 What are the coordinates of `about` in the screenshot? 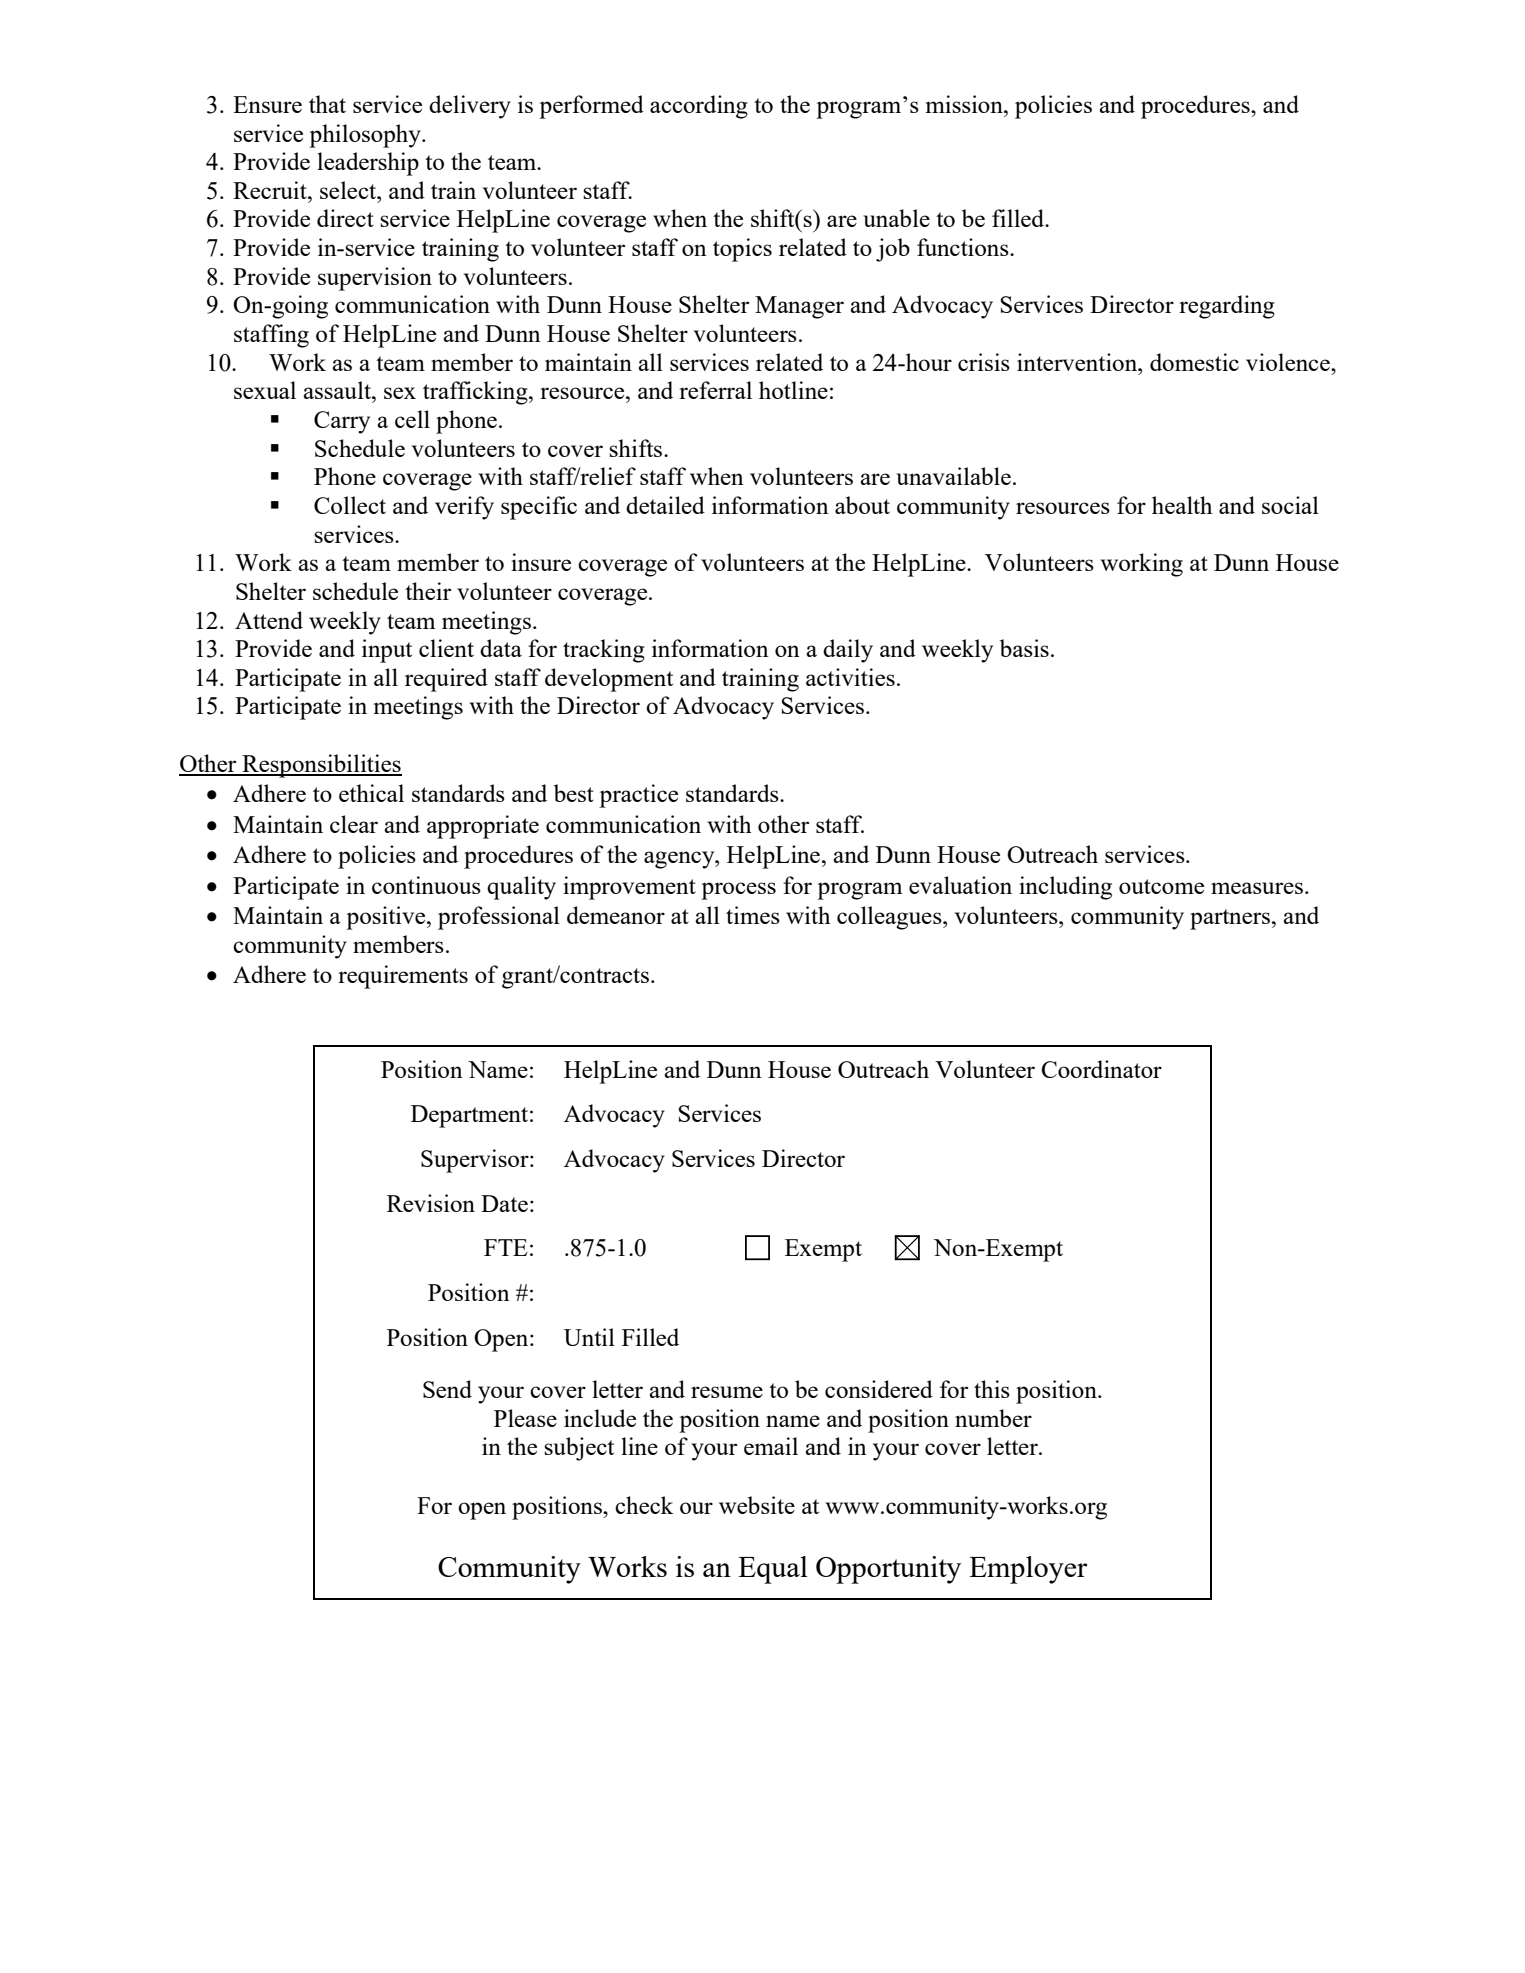 It's located at (862, 505).
